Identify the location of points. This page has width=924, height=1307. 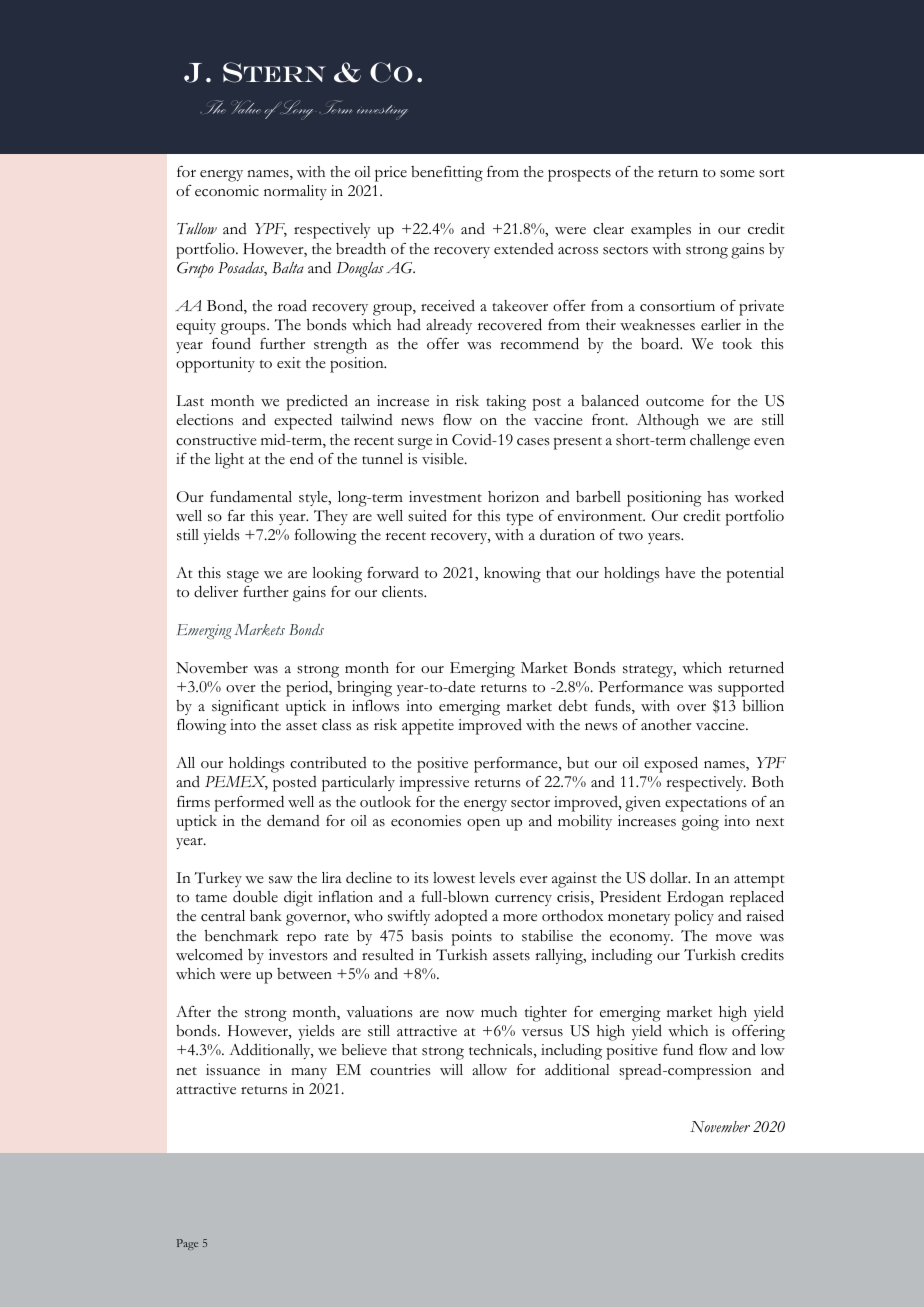
(472, 938).
